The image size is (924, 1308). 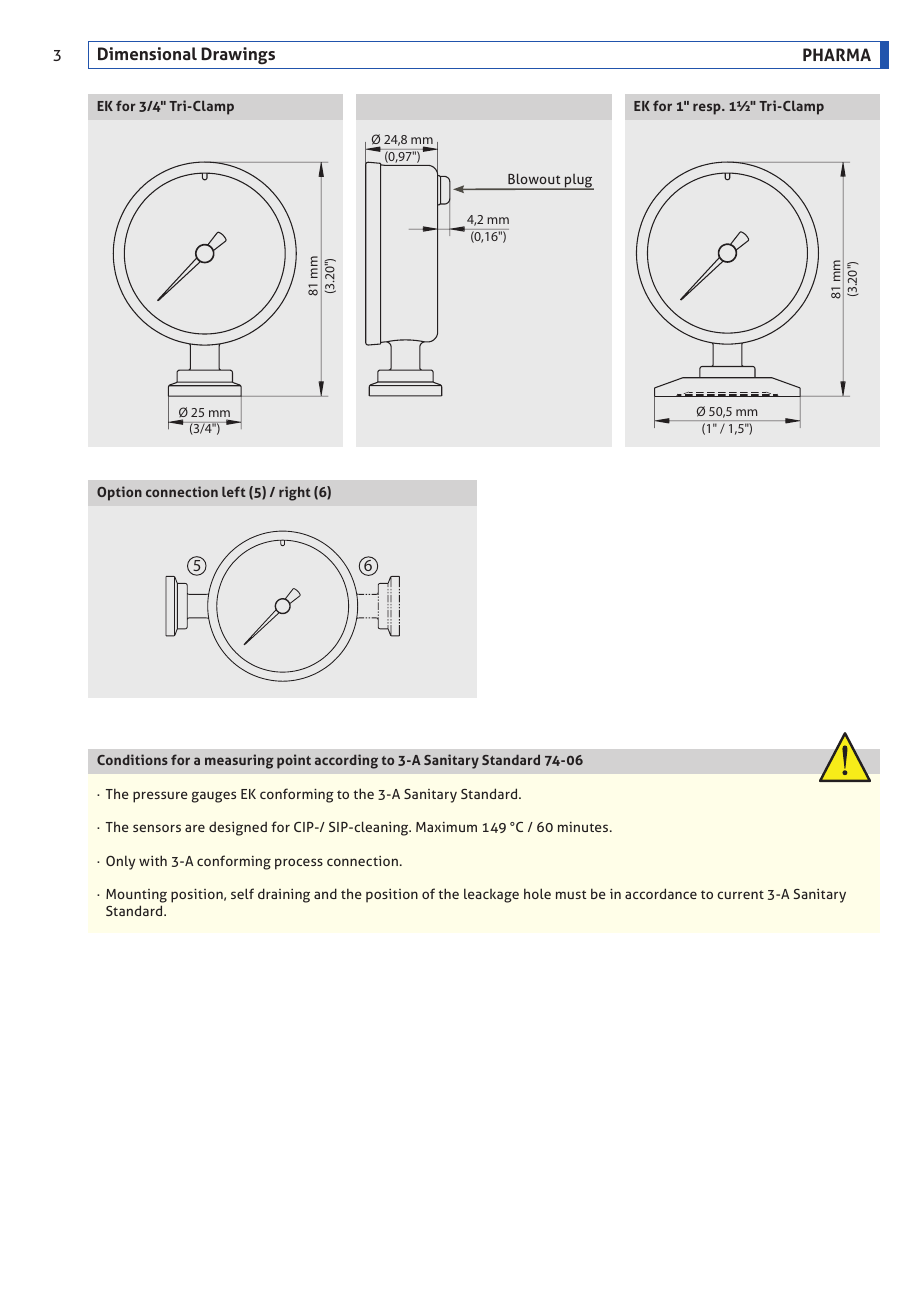 I want to click on Option, so click(x=119, y=493).
